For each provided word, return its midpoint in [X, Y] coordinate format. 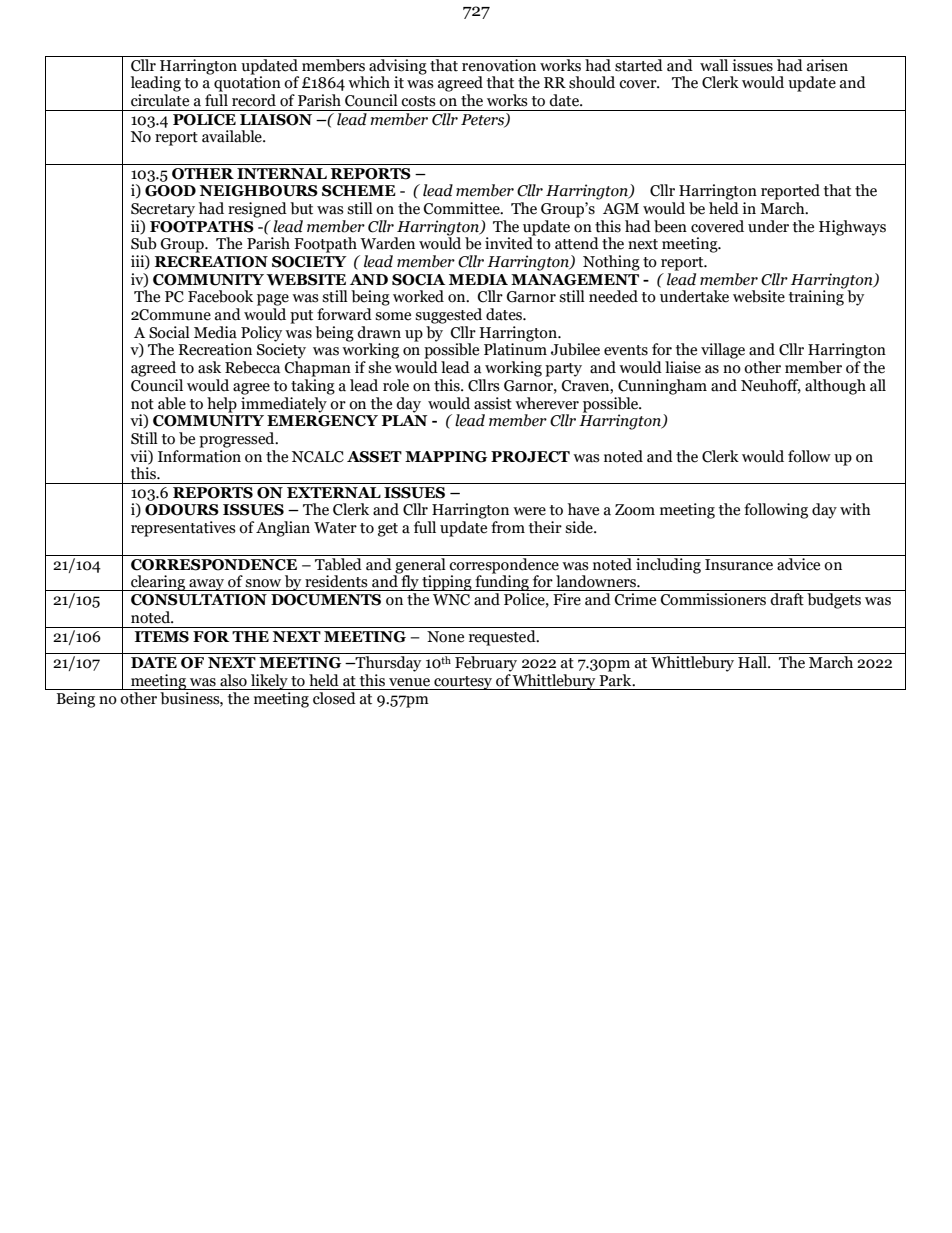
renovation [499, 65]
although [835, 387]
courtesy [463, 683]
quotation [247, 83]
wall [714, 65]
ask [209, 367]
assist [493, 403]
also [233, 680]
